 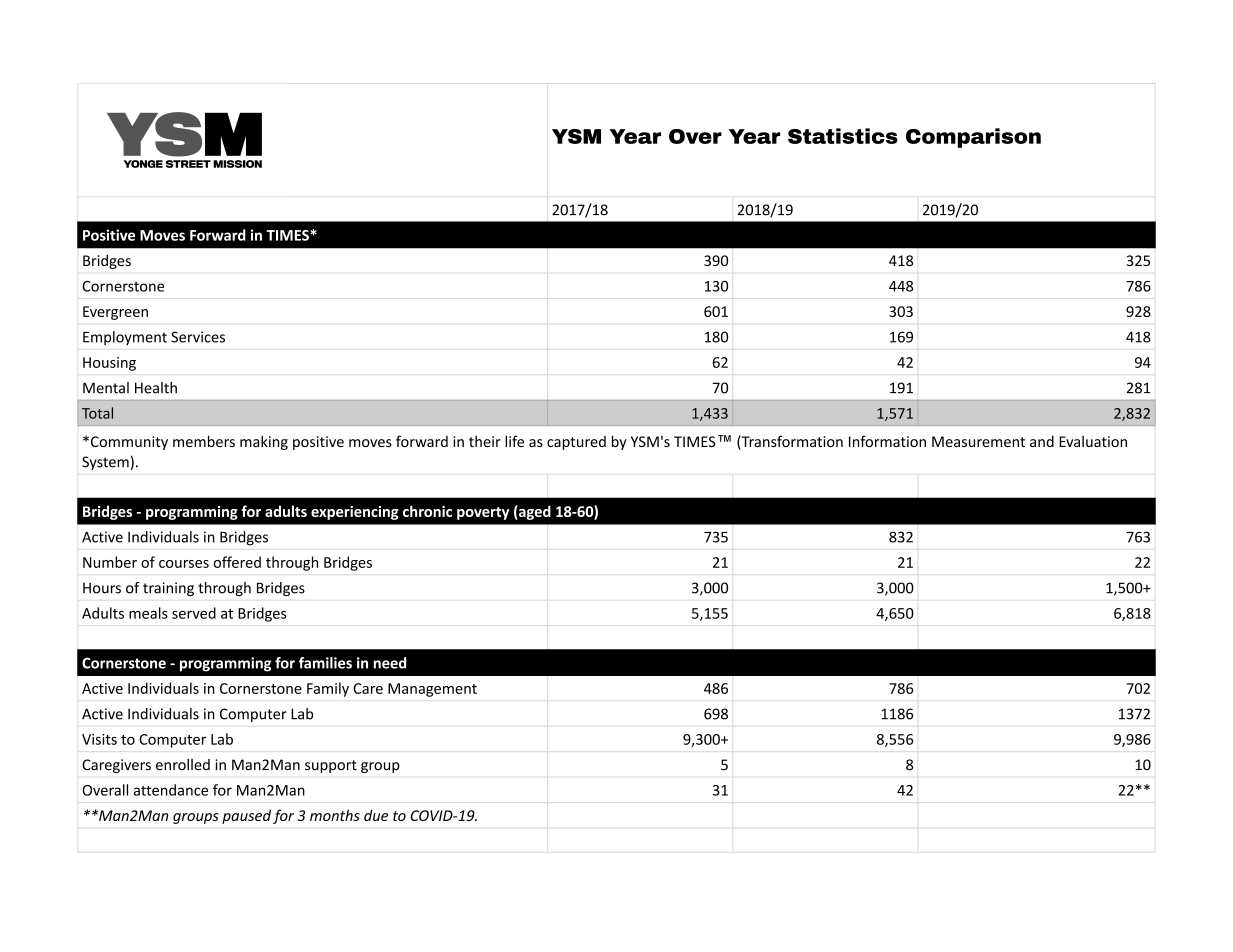 I want to click on Statistics, so click(x=843, y=136).
